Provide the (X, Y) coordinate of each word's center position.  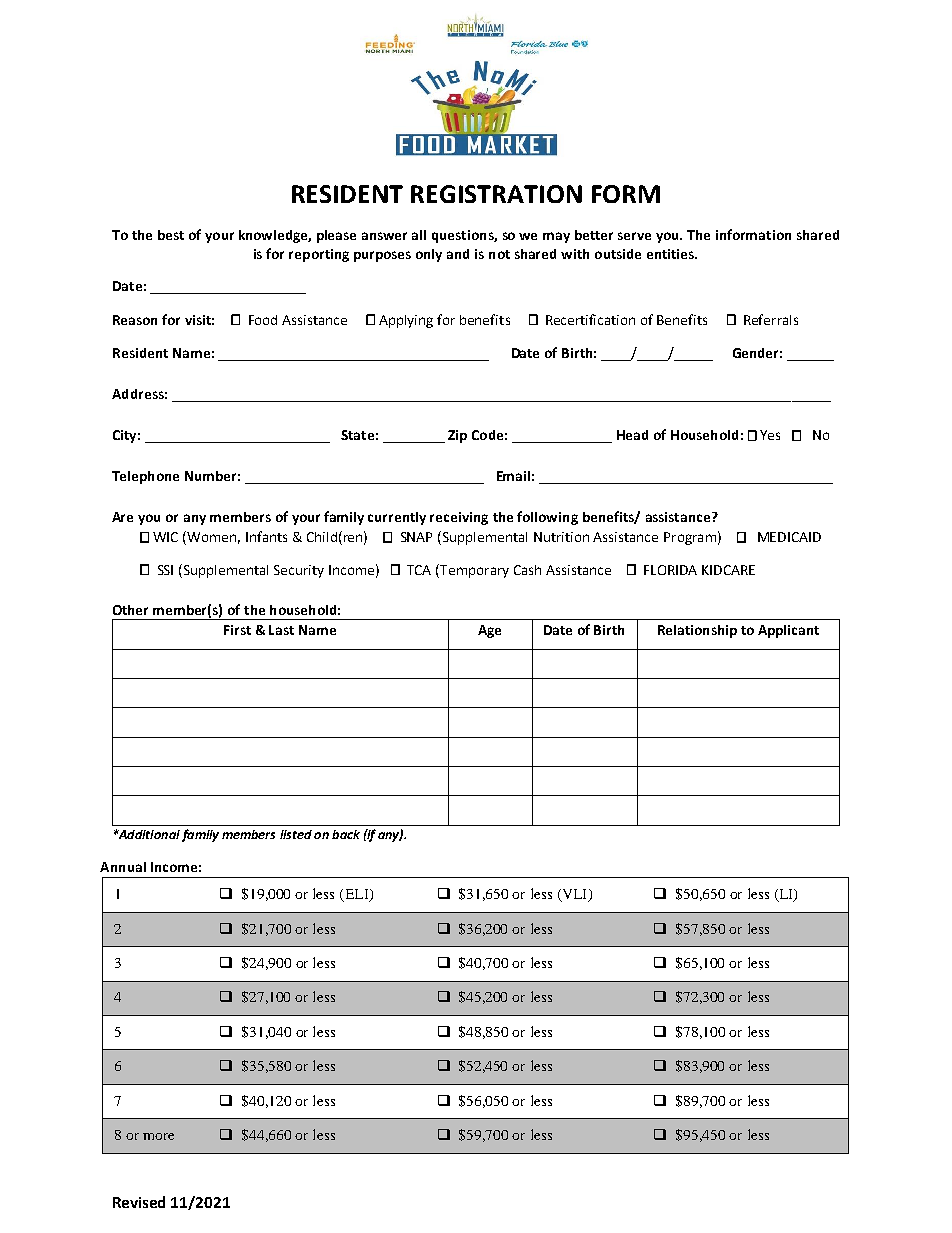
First (237, 630)
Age (489, 631)
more (158, 1136)
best (171, 235)
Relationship (697, 631)
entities (671, 254)
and (458, 254)
